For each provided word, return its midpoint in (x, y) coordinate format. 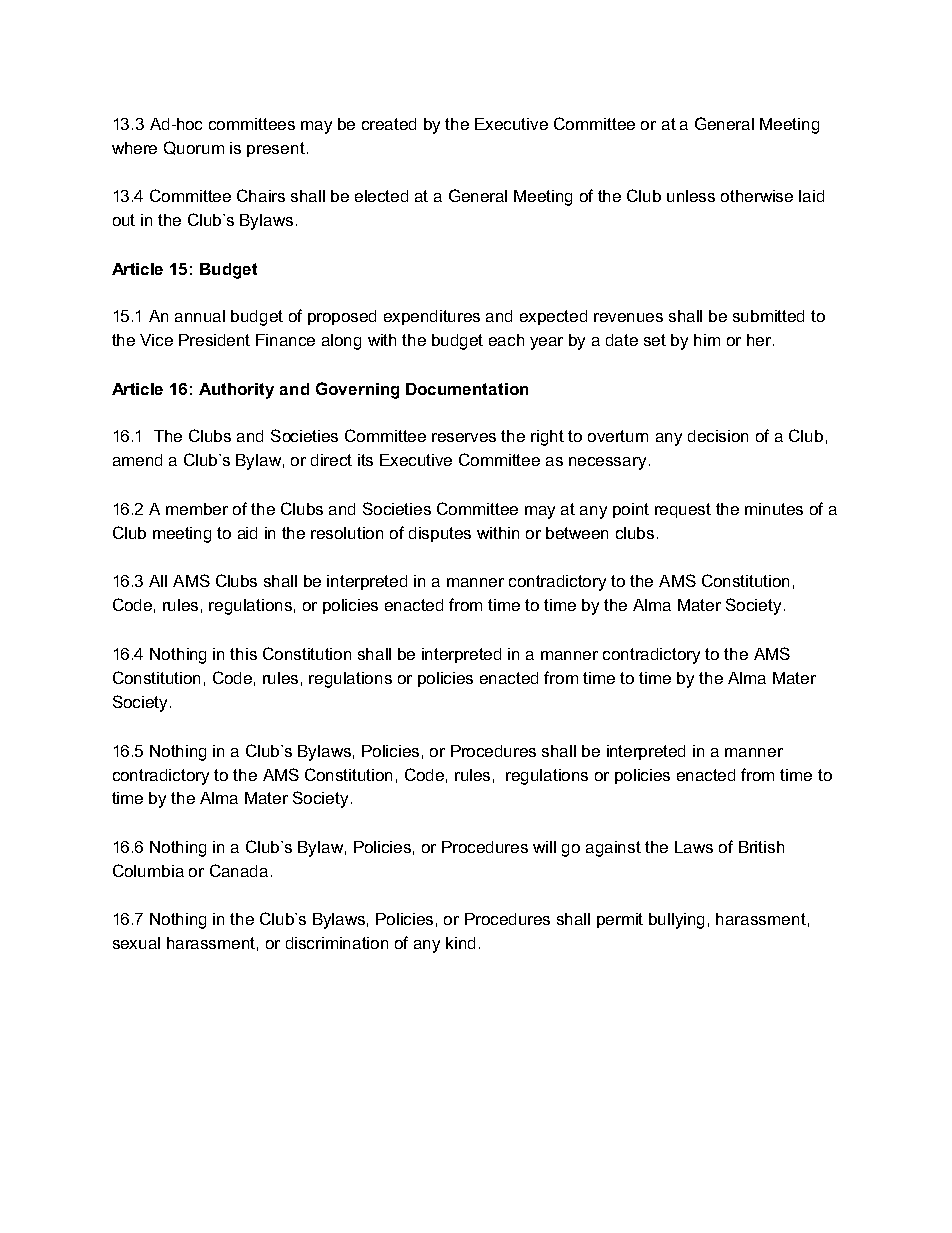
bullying (676, 921)
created (389, 124)
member (197, 509)
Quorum (194, 148)
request (683, 510)
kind (460, 943)
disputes (440, 534)
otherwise (757, 196)
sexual (136, 943)
